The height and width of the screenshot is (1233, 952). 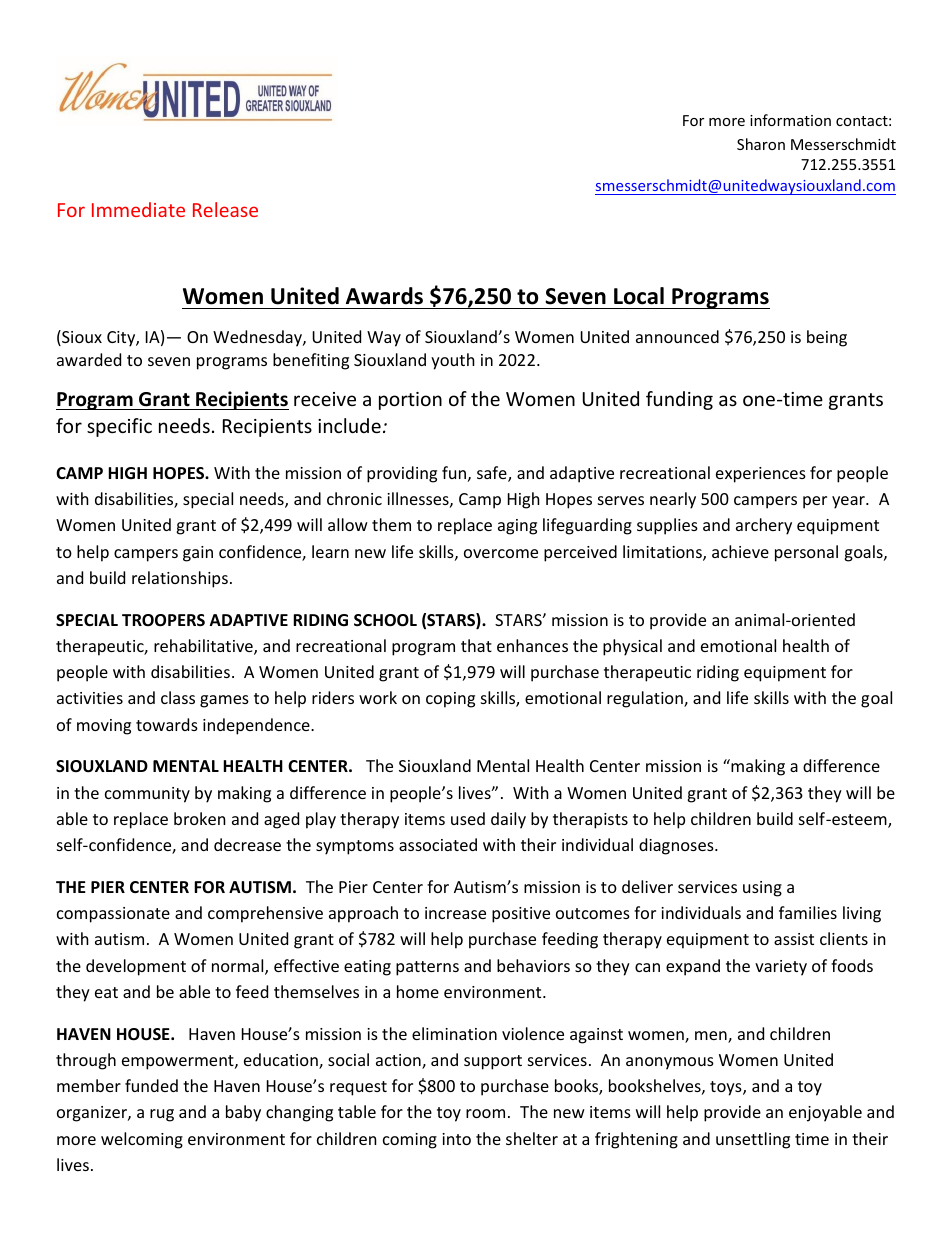 I want to click on Immediate, so click(x=138, y=209).
